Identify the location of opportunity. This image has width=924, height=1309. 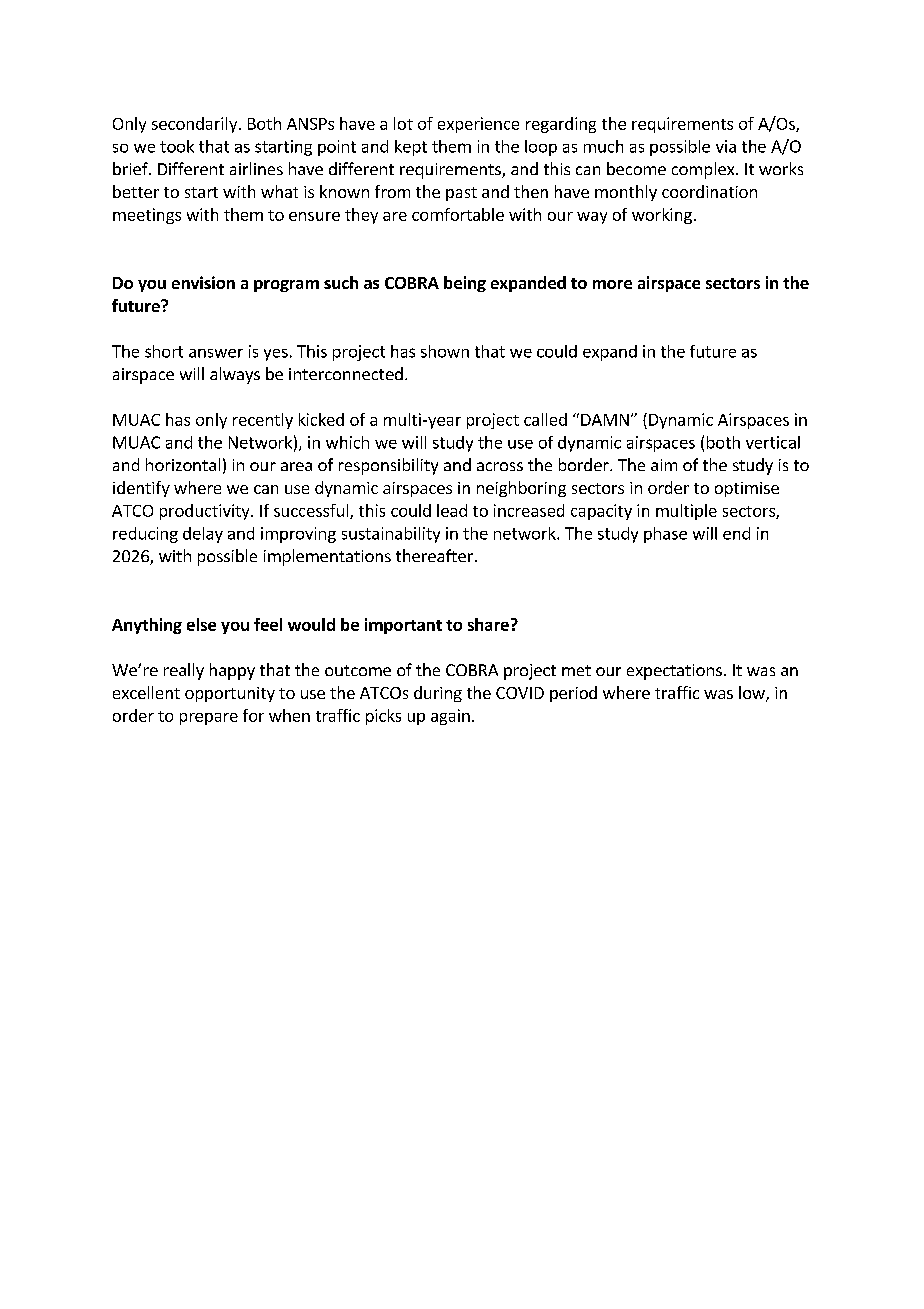
(230, 694).
